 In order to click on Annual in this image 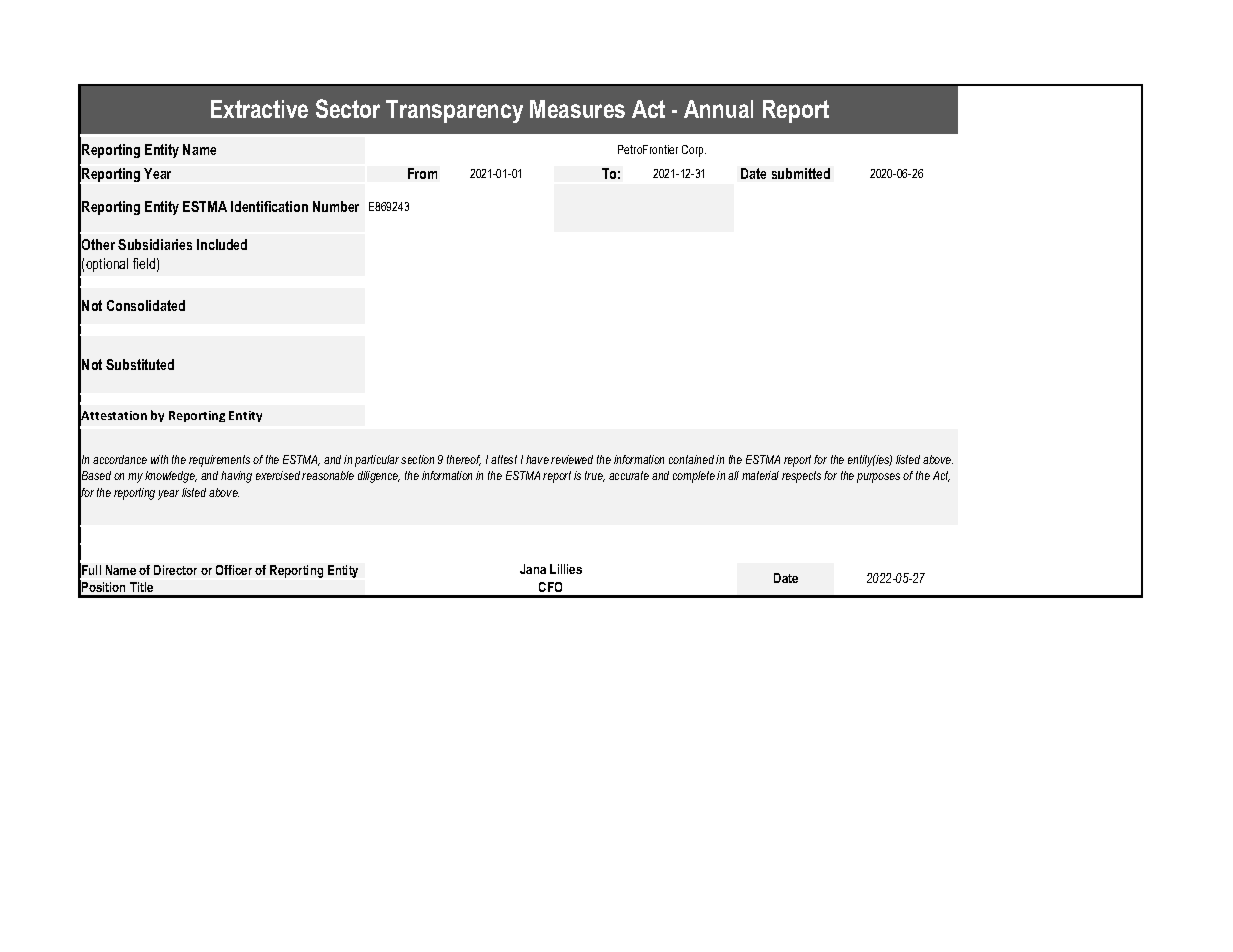, I will do `click(718, 109)`.
